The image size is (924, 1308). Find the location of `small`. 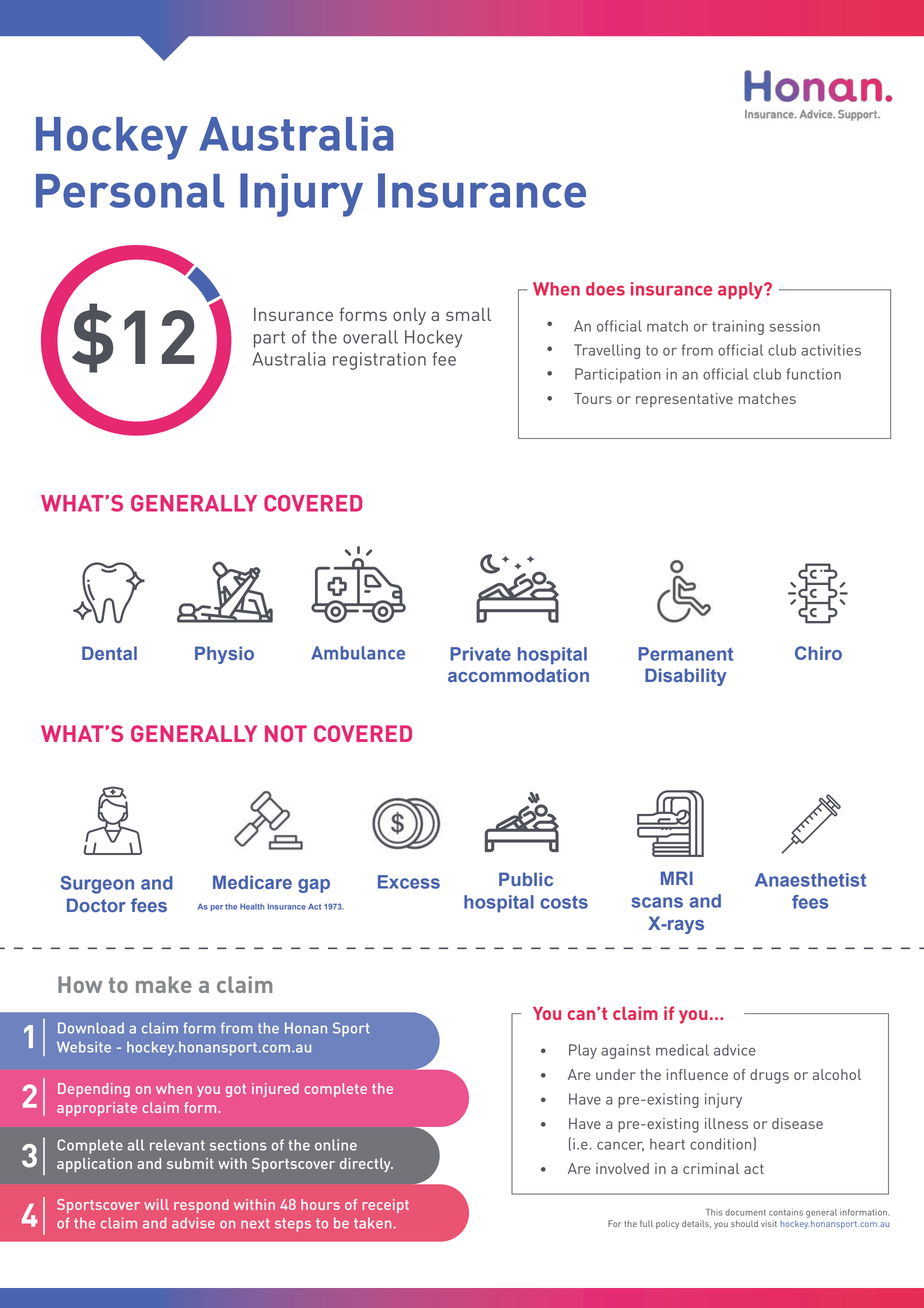

small is located at coordinates (468, 314).
